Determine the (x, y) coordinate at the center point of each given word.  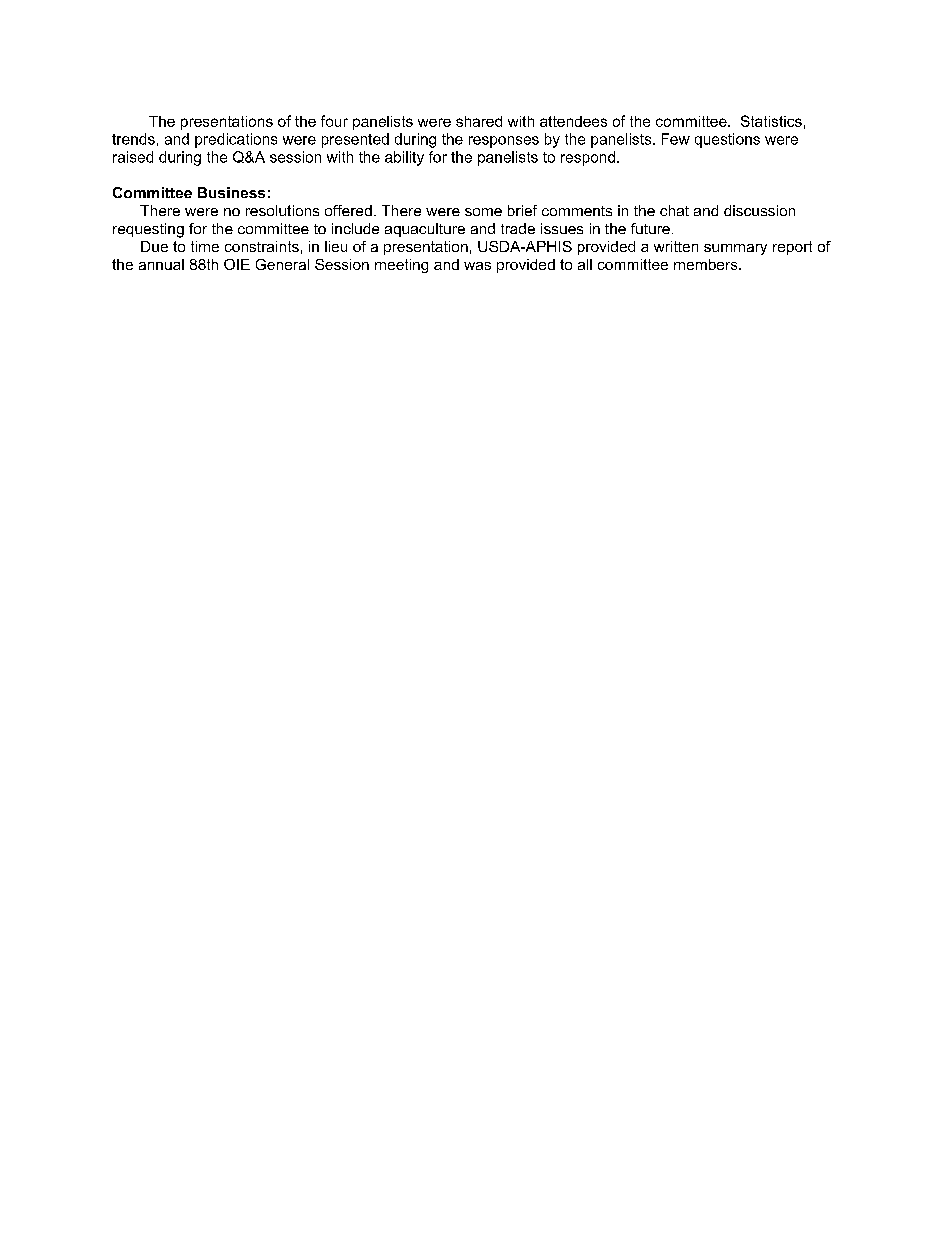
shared (479, 121)
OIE (237, 264)
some (483, 212)
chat (674, 210)
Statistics (771, 121)
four (334, 121)
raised (133, 157)
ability (404, 158)
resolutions (282, 210)
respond (588, 158)
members (707, 264)
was (477, 266)
